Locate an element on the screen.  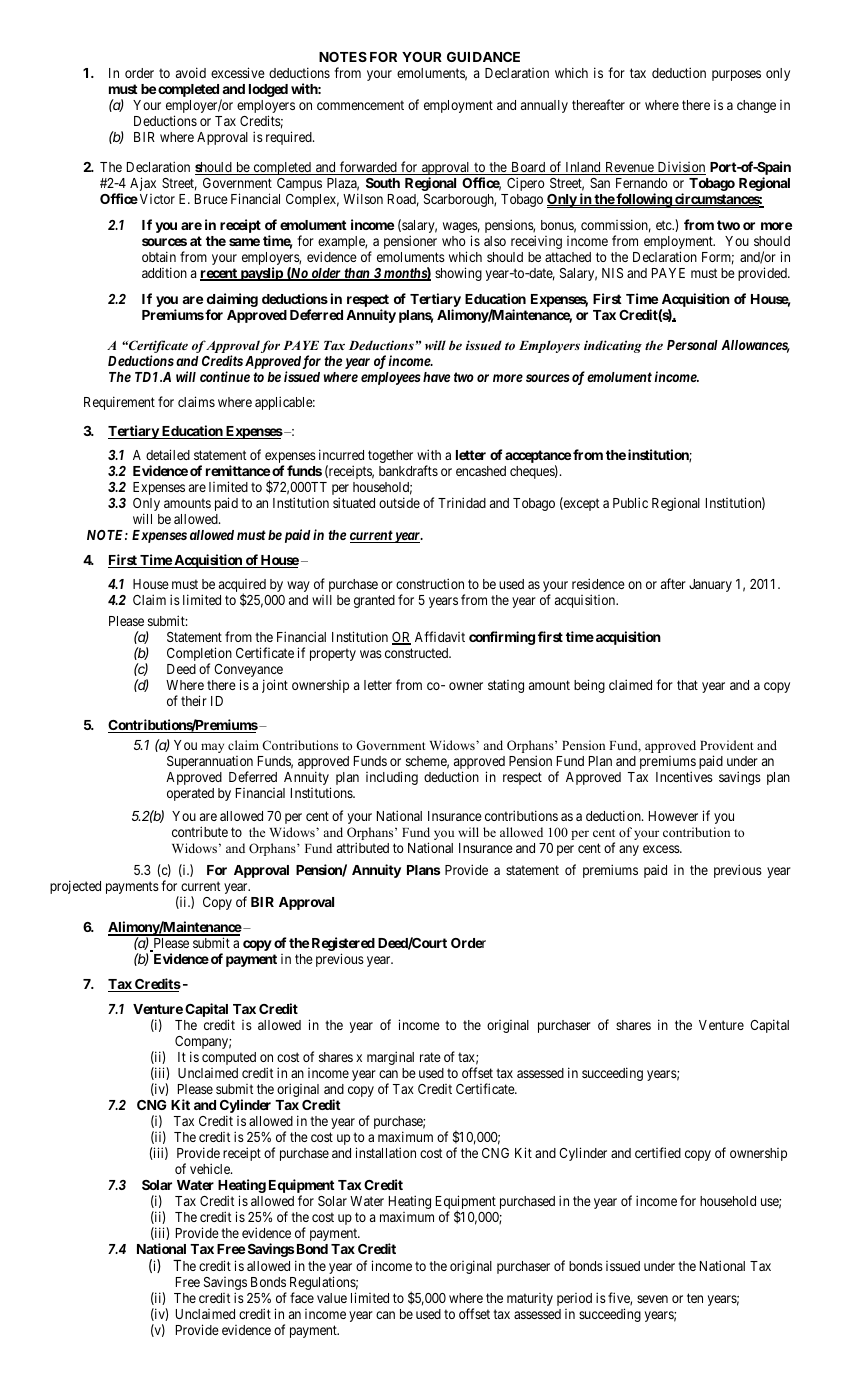
seven is located at coordinates (652, 1299).
